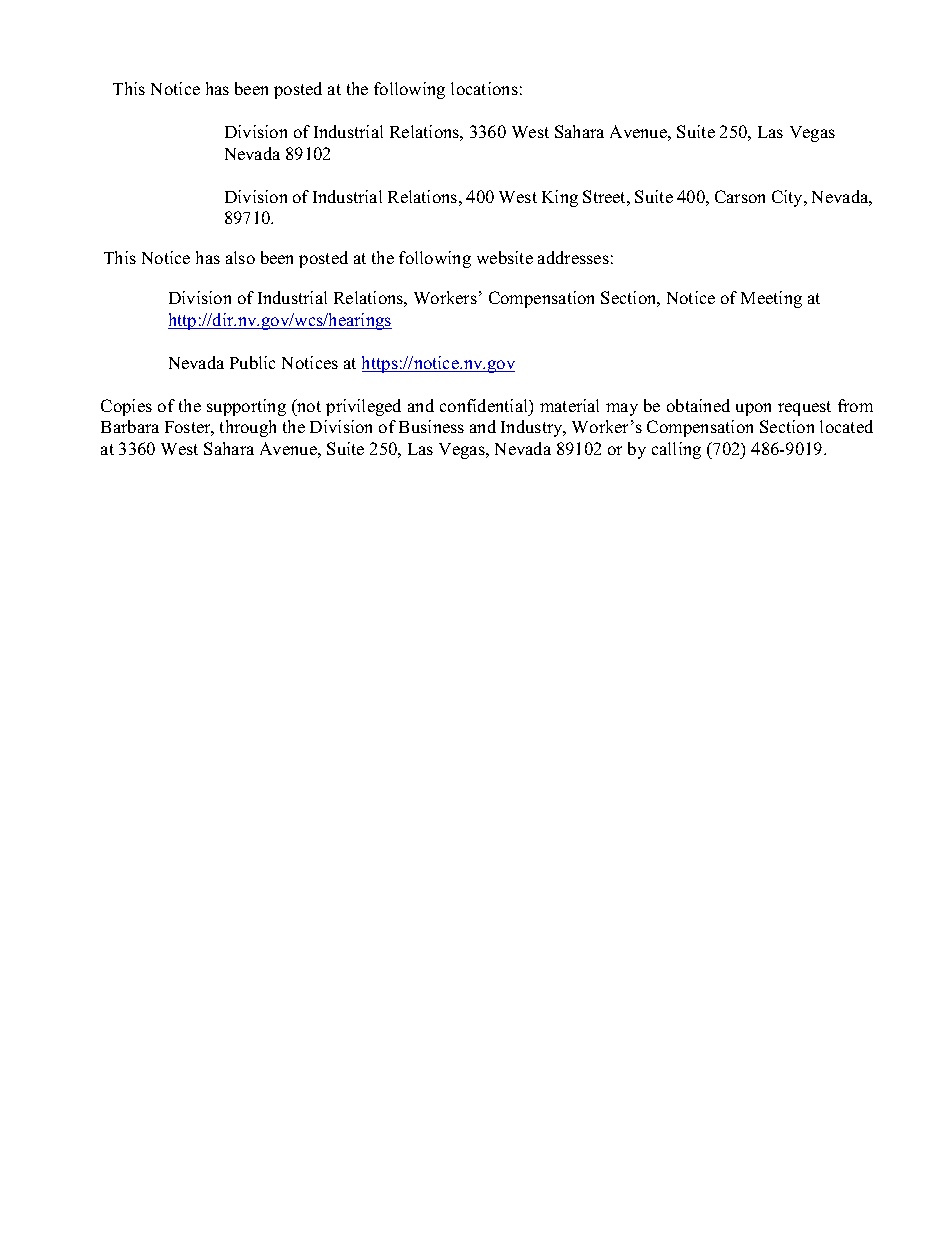 This page has height=1233, width=952. I want to click on locations, so click(484, 88).
